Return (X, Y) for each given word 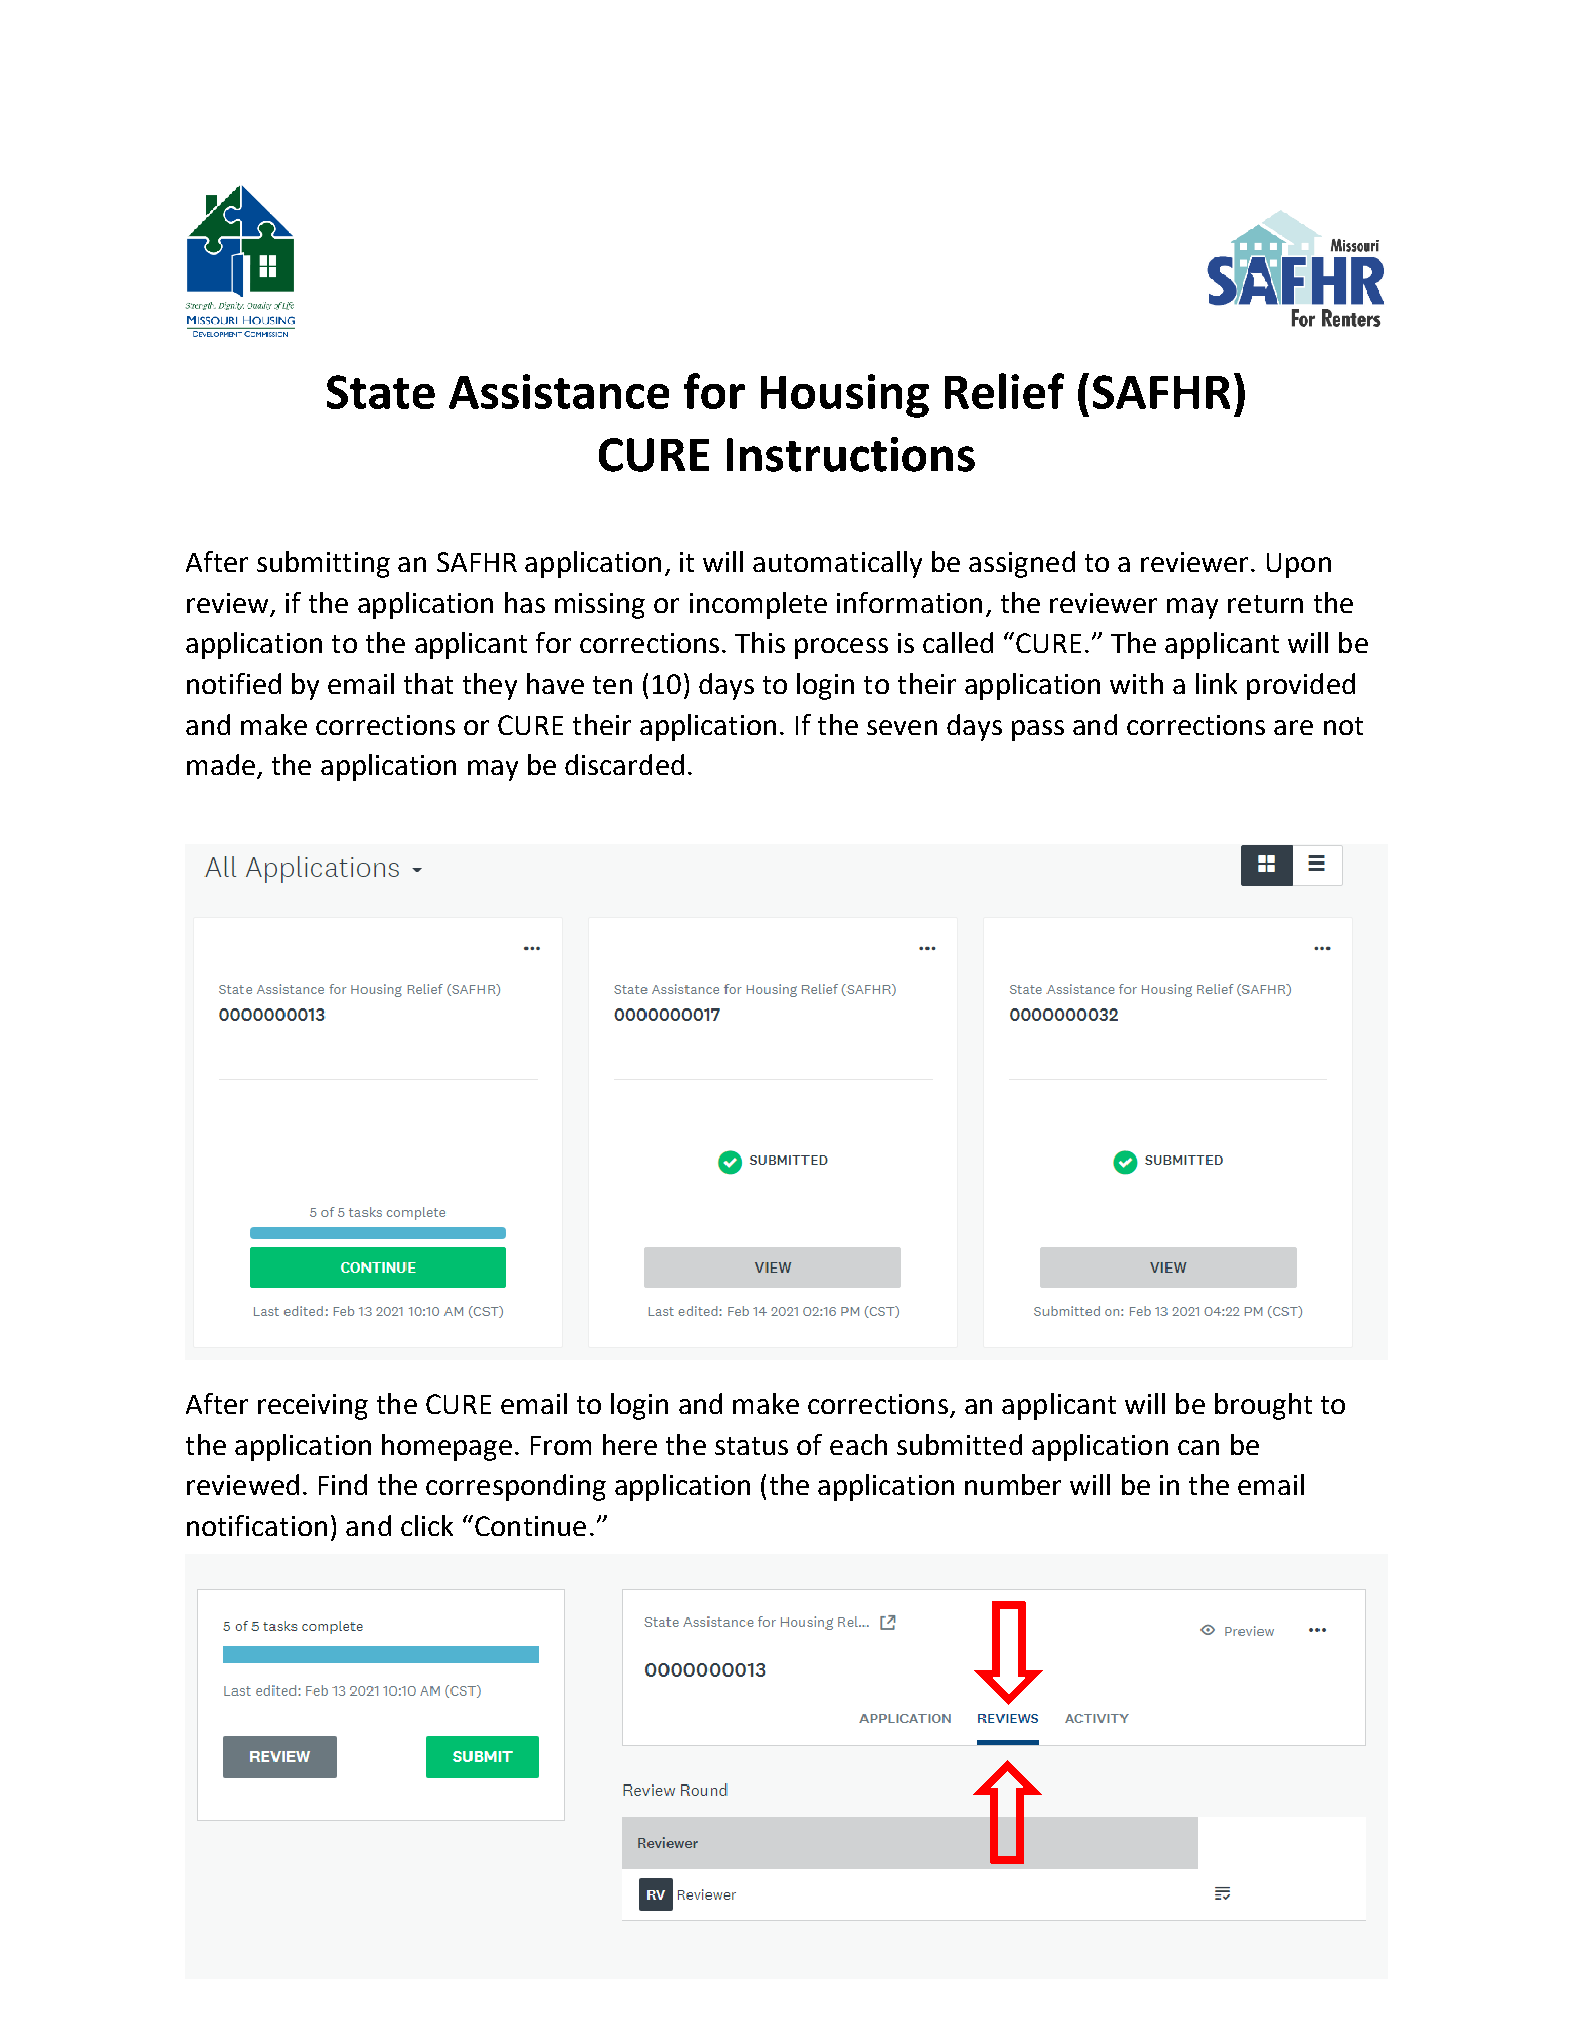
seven (902, 727)
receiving (313, 1407)
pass (1038, 730)
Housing (845, 396)
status (751, 1446)
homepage (447, 1447)
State (381, 392)
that (428, 683)
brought (1263, 1406)
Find (343, 1484)
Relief (1004, 391)
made (221, 764)
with (1136, 683)
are (1293, 727)
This (760, 642)
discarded (624, 764)
